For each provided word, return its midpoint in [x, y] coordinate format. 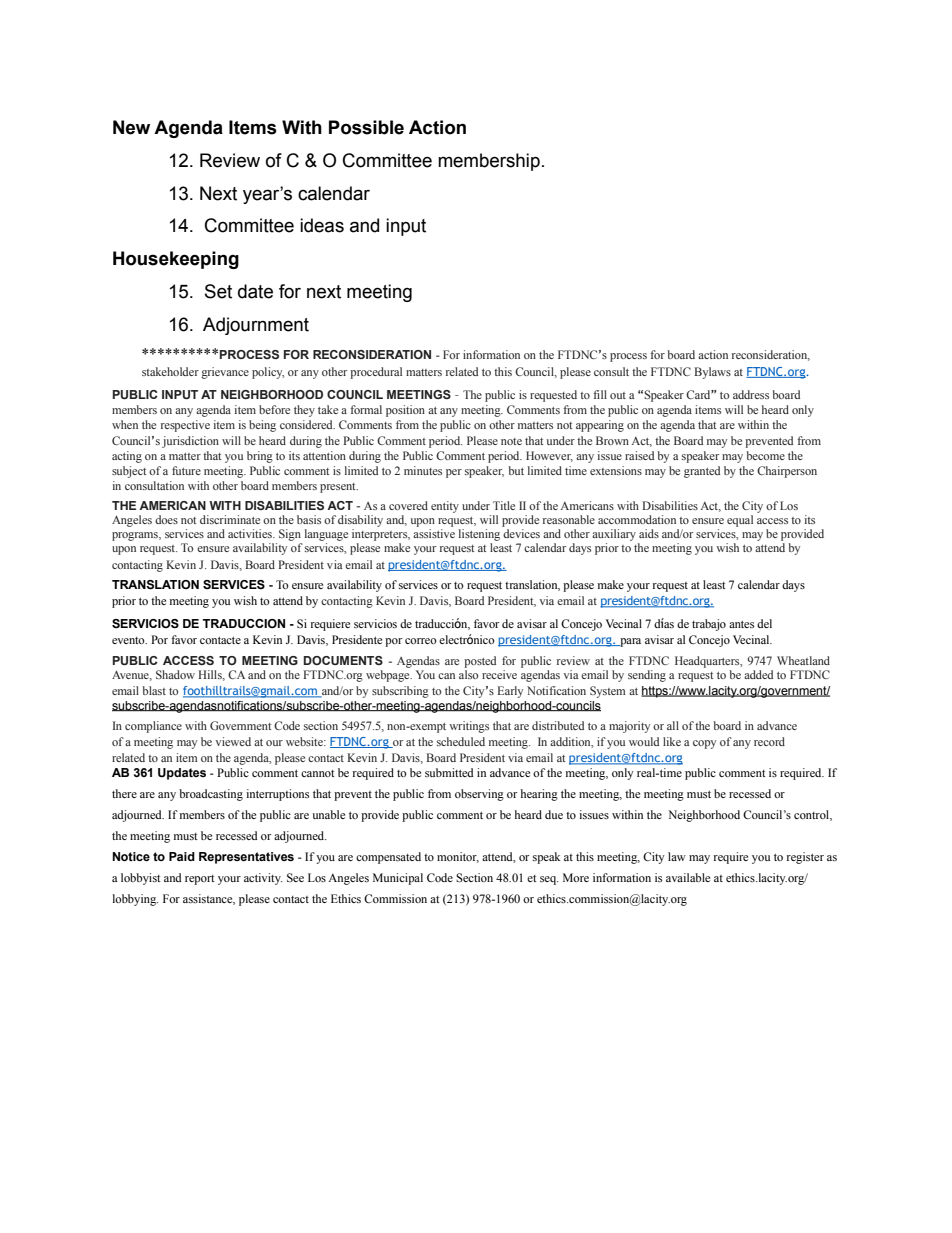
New [131, 127]
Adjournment [256, 326]
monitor [458, 857]
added [758, 674]
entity [445, 507]
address [751, 394]
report [200, 880]
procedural [376, 373]
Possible [366, 127]
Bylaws [712, 373]
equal [740, 521]
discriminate [230, 519]
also [468, 674]
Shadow [175, 674]
